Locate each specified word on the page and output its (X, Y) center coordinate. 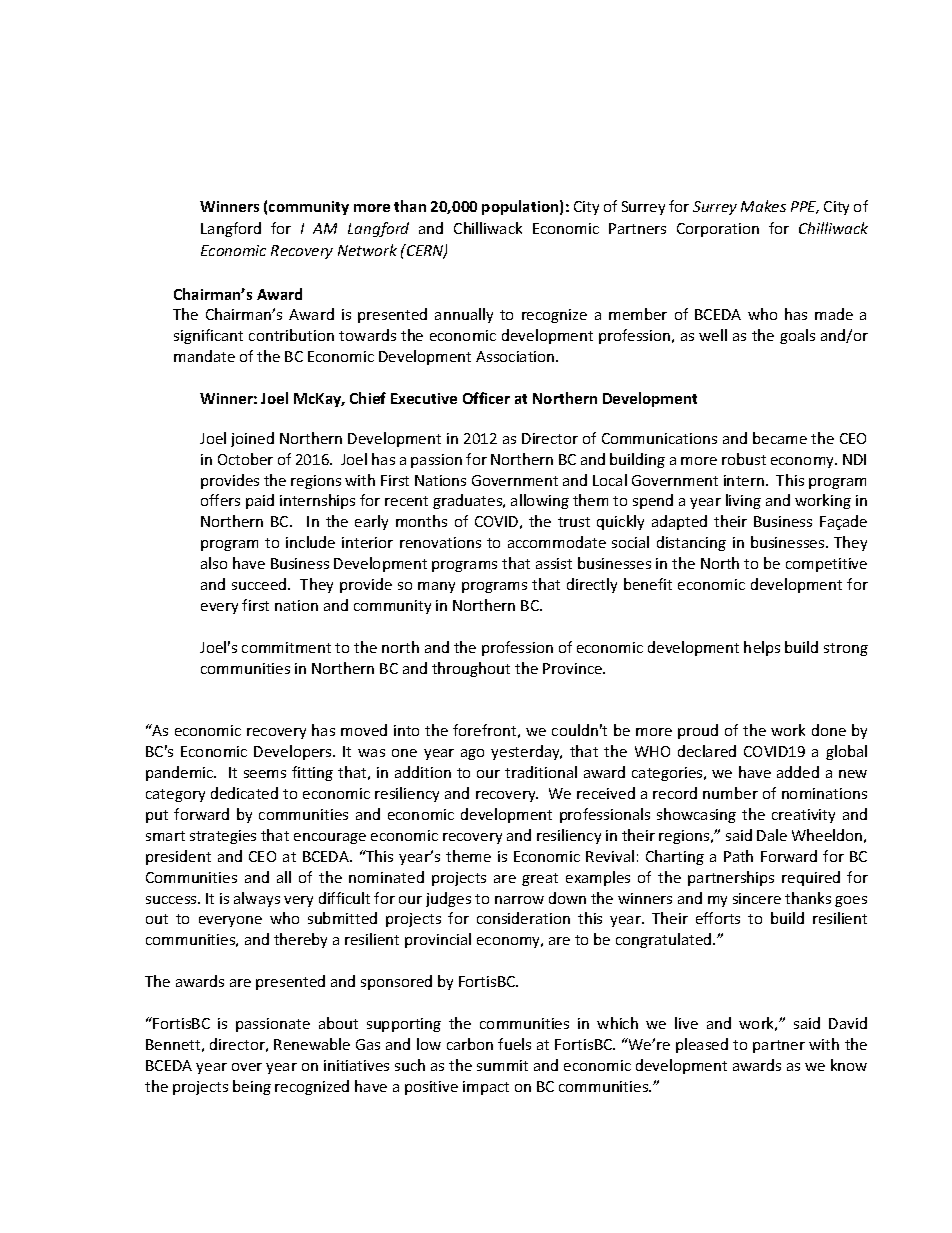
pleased (702, 1045)
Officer (486, 398)
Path (738, 856)
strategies (223, 837)
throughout (471, 669)
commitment (286, 647)
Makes (763, 206)
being (252, 1087)
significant (208, 336)
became (780, 438)
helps (762, 648)
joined (252, 439)
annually (464, 315)
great (540, 879)
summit (502, 1065)
